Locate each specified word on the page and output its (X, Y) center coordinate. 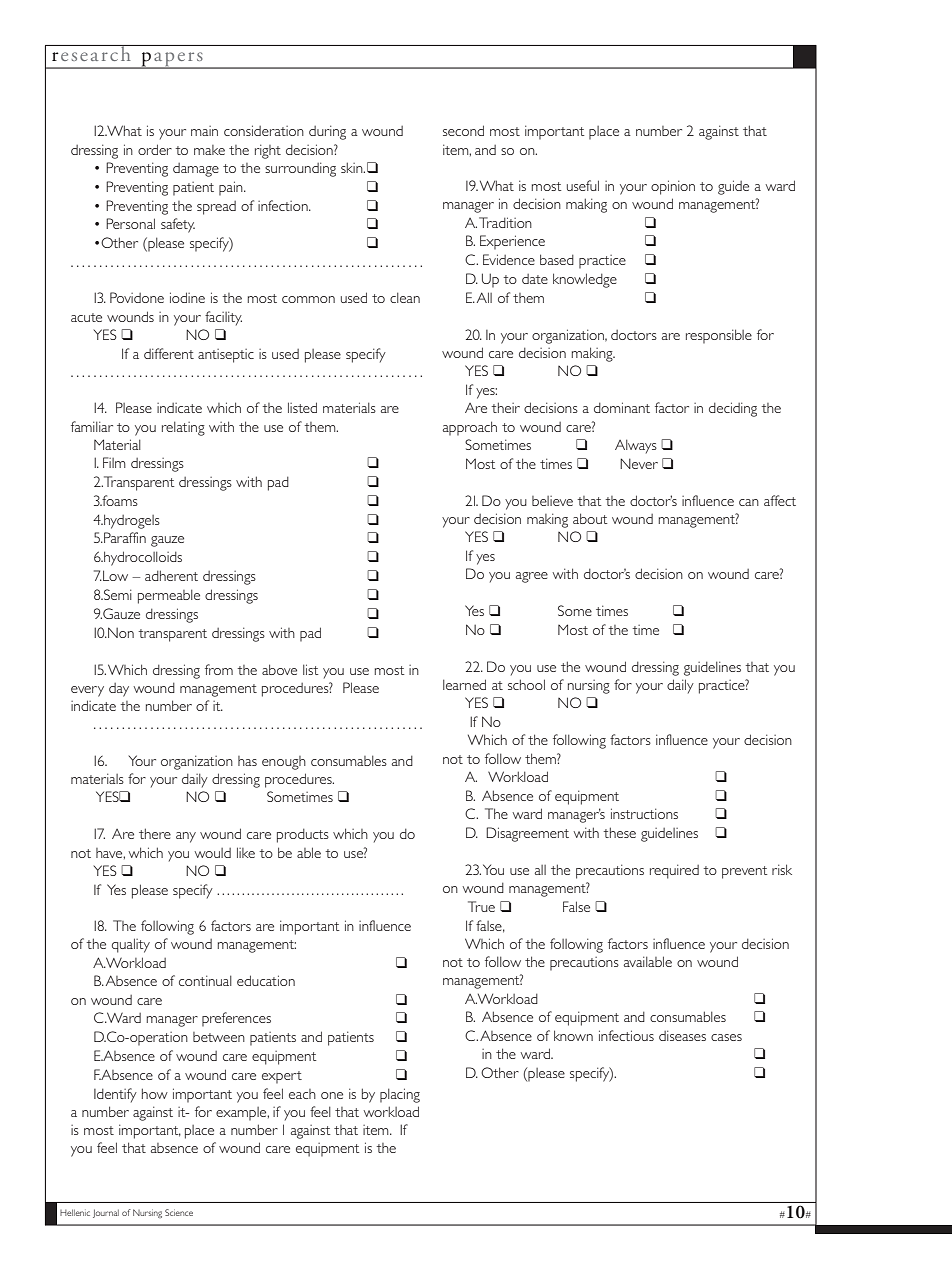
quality (131, 945)
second (463, 130)
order (155, 149)
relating (183, 428)
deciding (733, 409)
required (674, 871)
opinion (673, 187)
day (119, 690)
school (526, 684)
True (481, 906)
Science (179, 1212)
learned (464, 684)
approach (470, 428)
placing (400, 1095)
